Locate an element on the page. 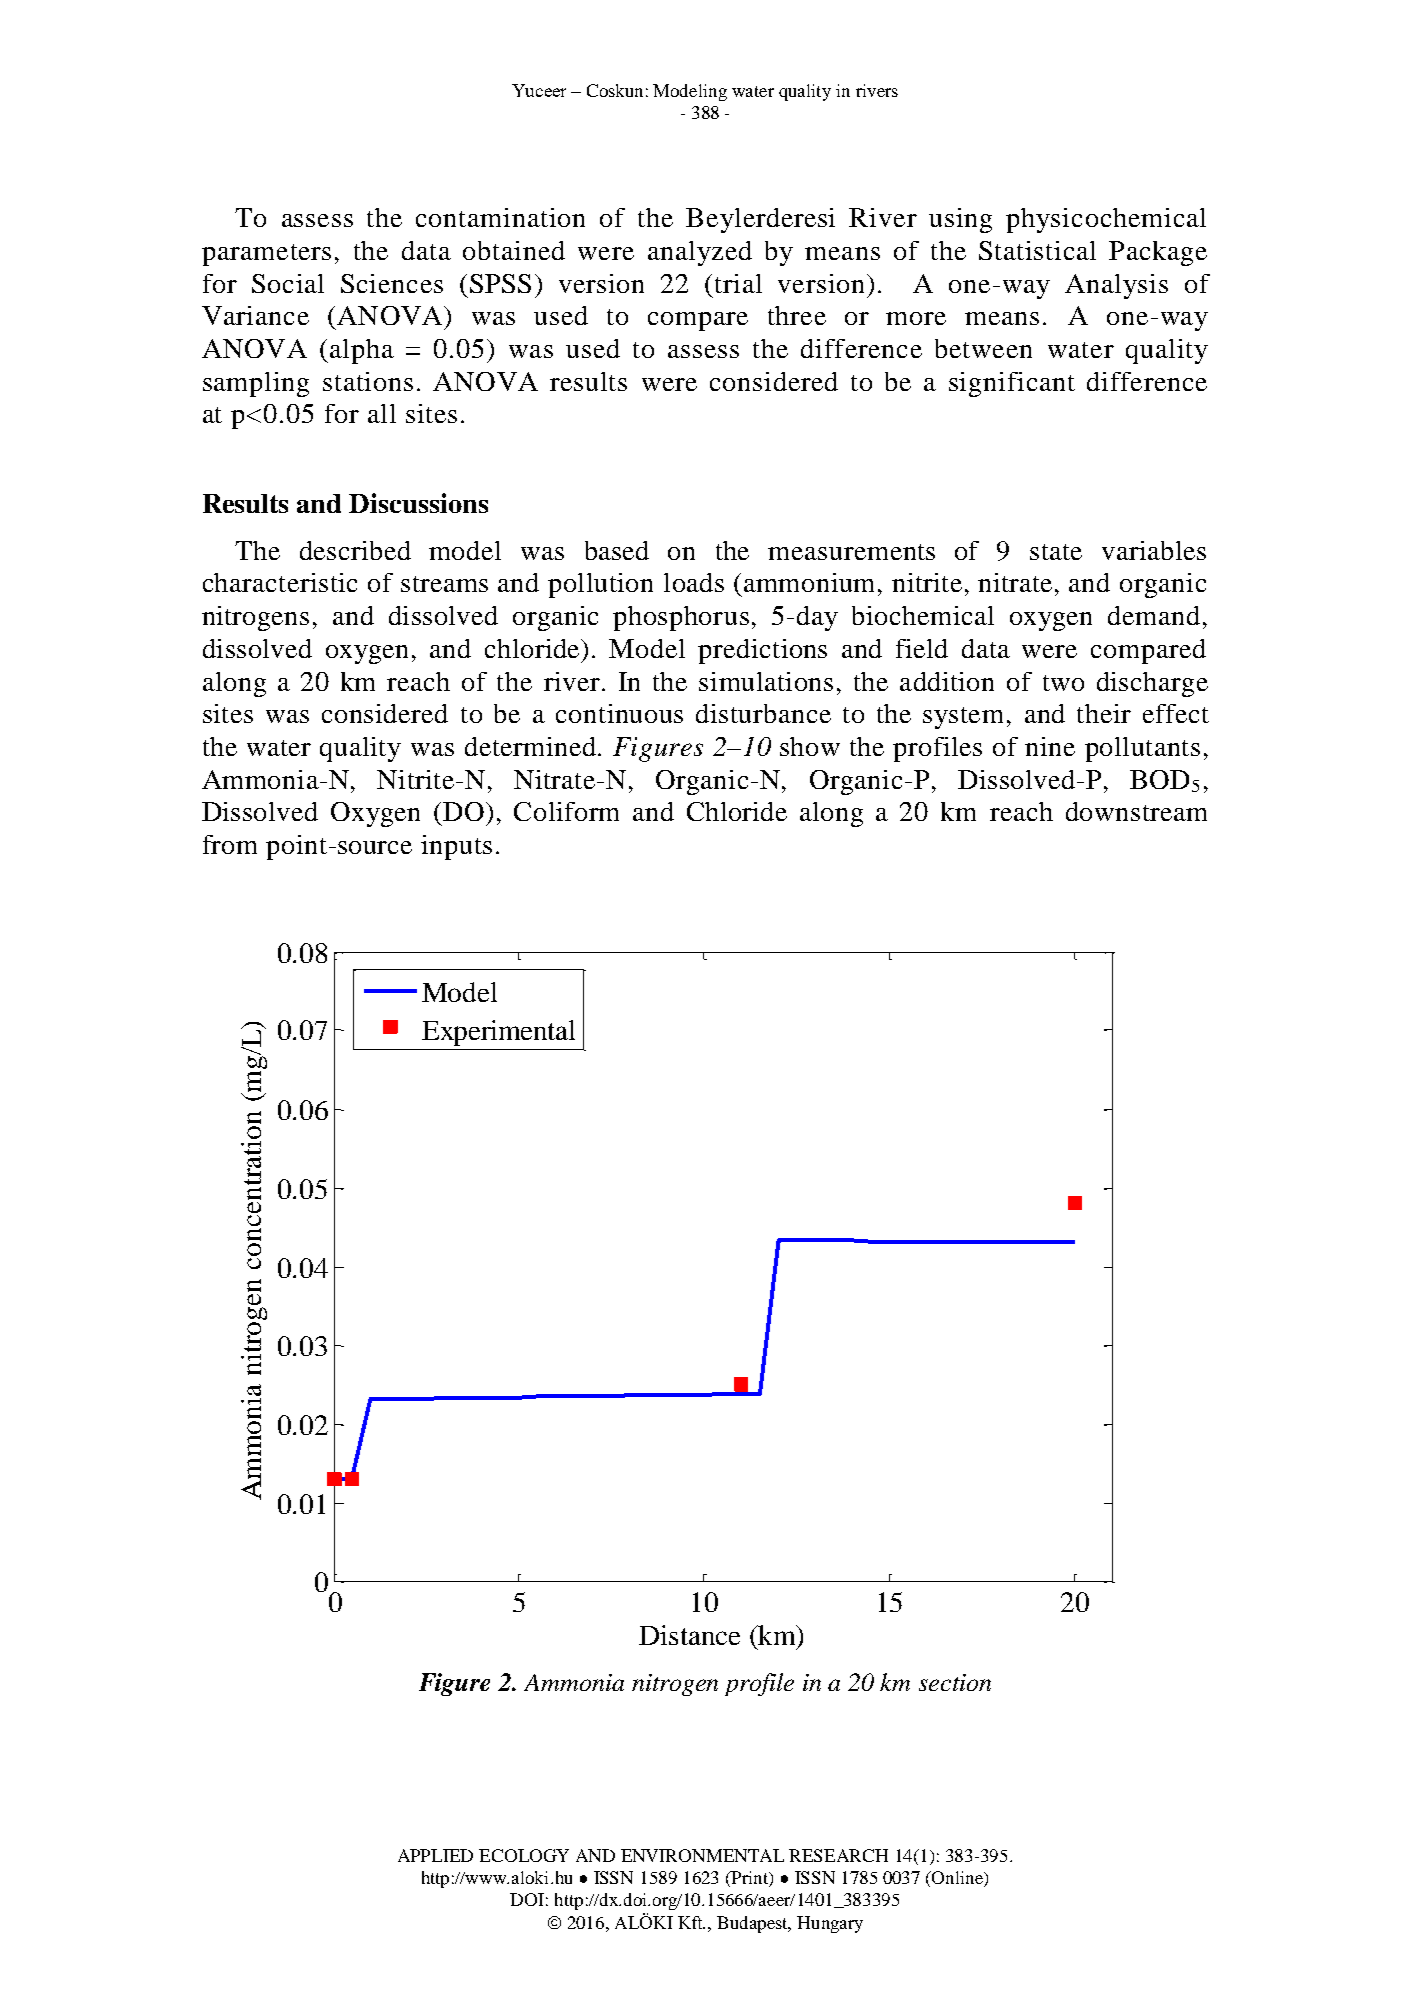 The height and width of the image is (1994, 1410). Sciences is located at coordinates (392, 283).
